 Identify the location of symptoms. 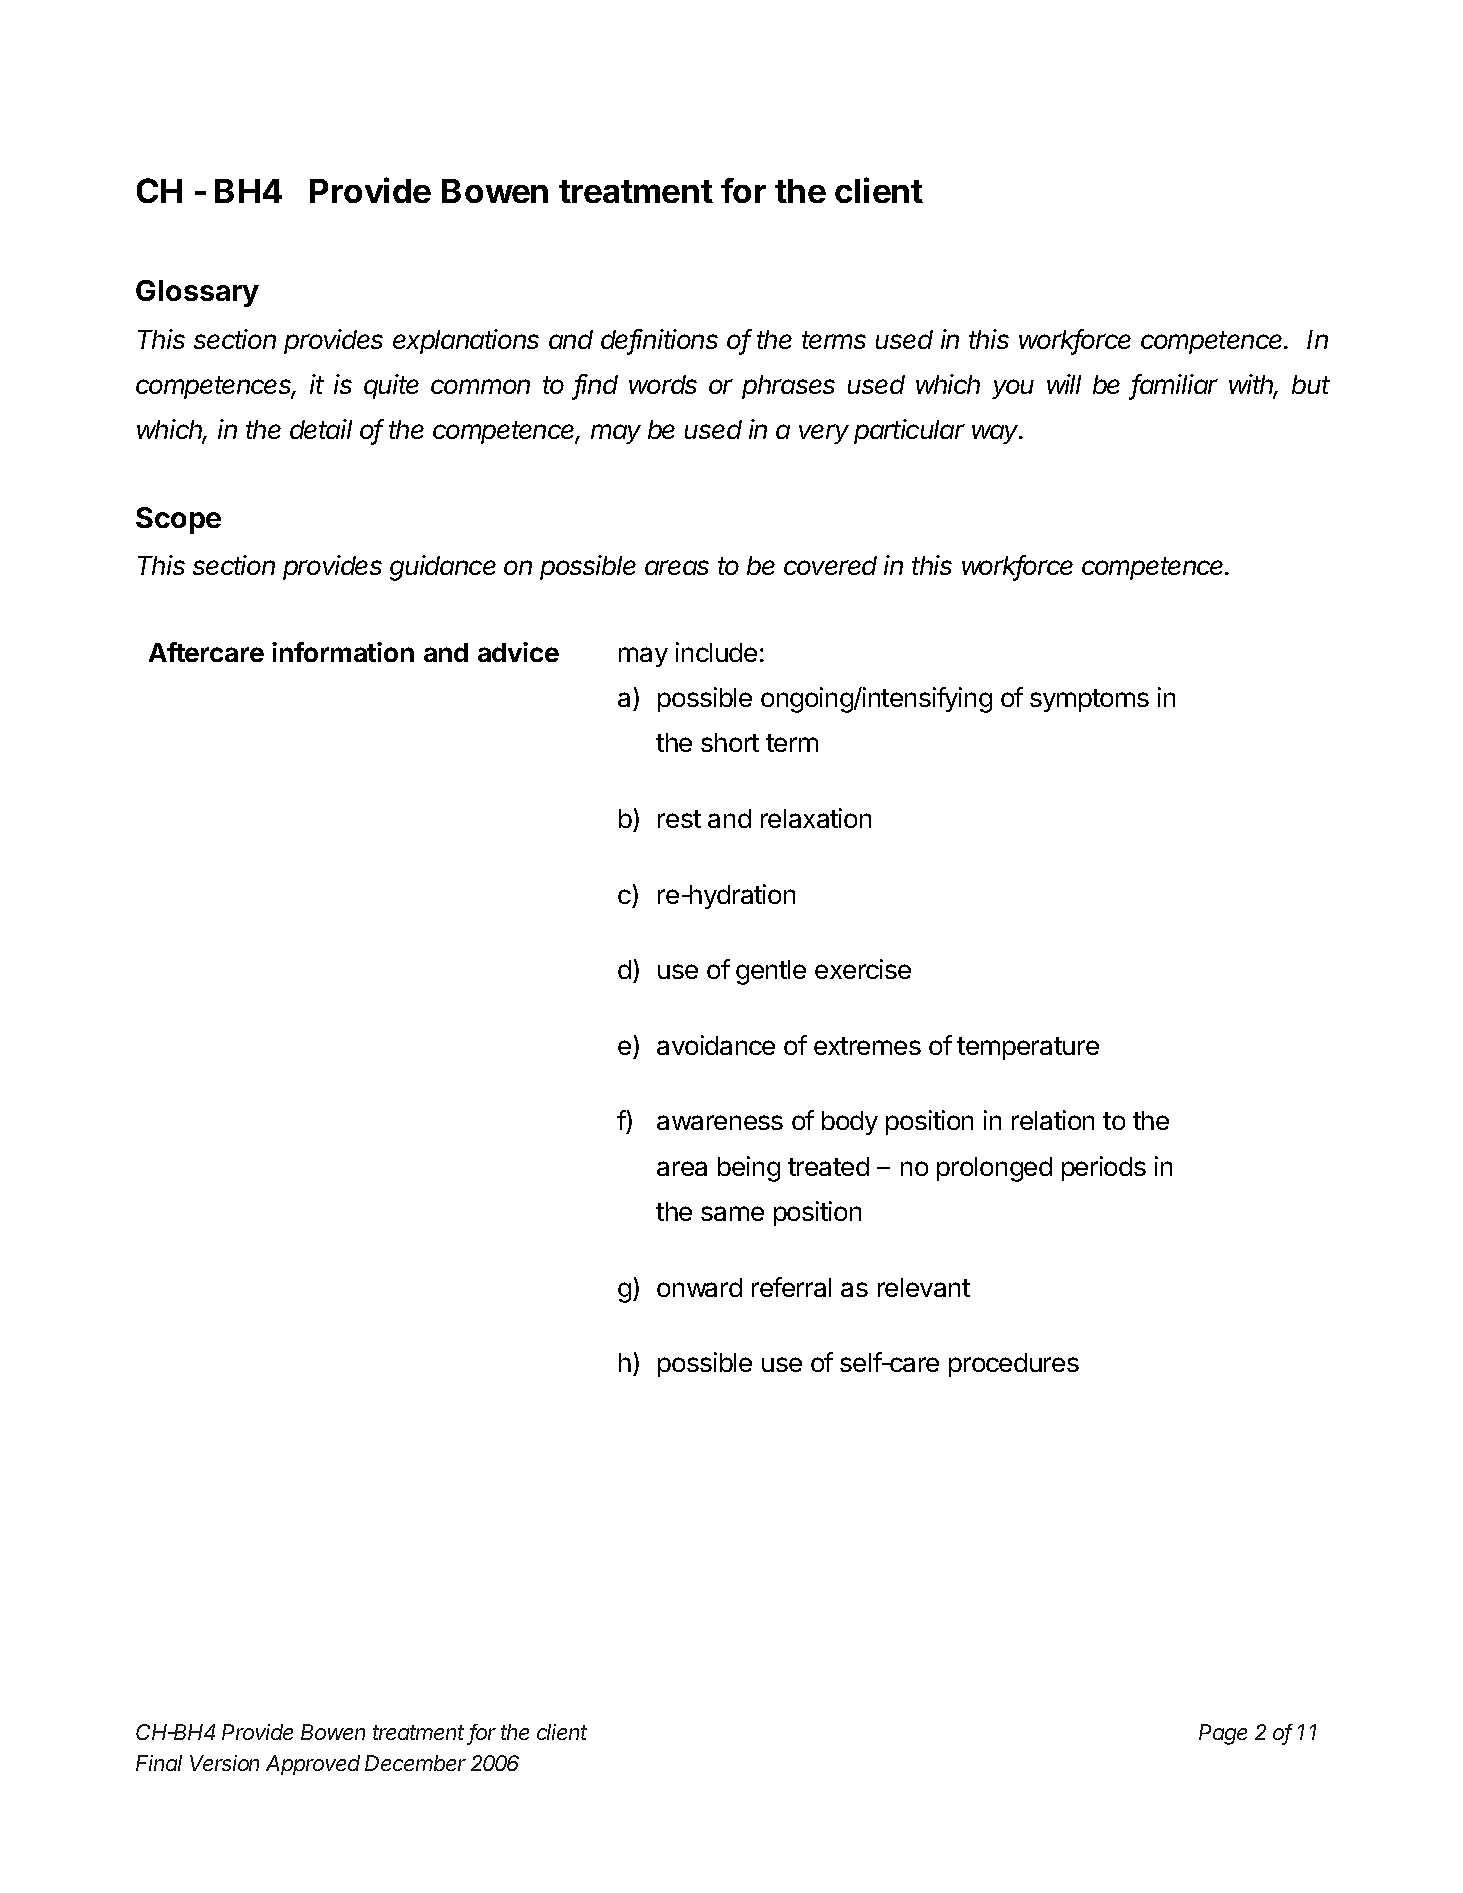
(1089, 700).
